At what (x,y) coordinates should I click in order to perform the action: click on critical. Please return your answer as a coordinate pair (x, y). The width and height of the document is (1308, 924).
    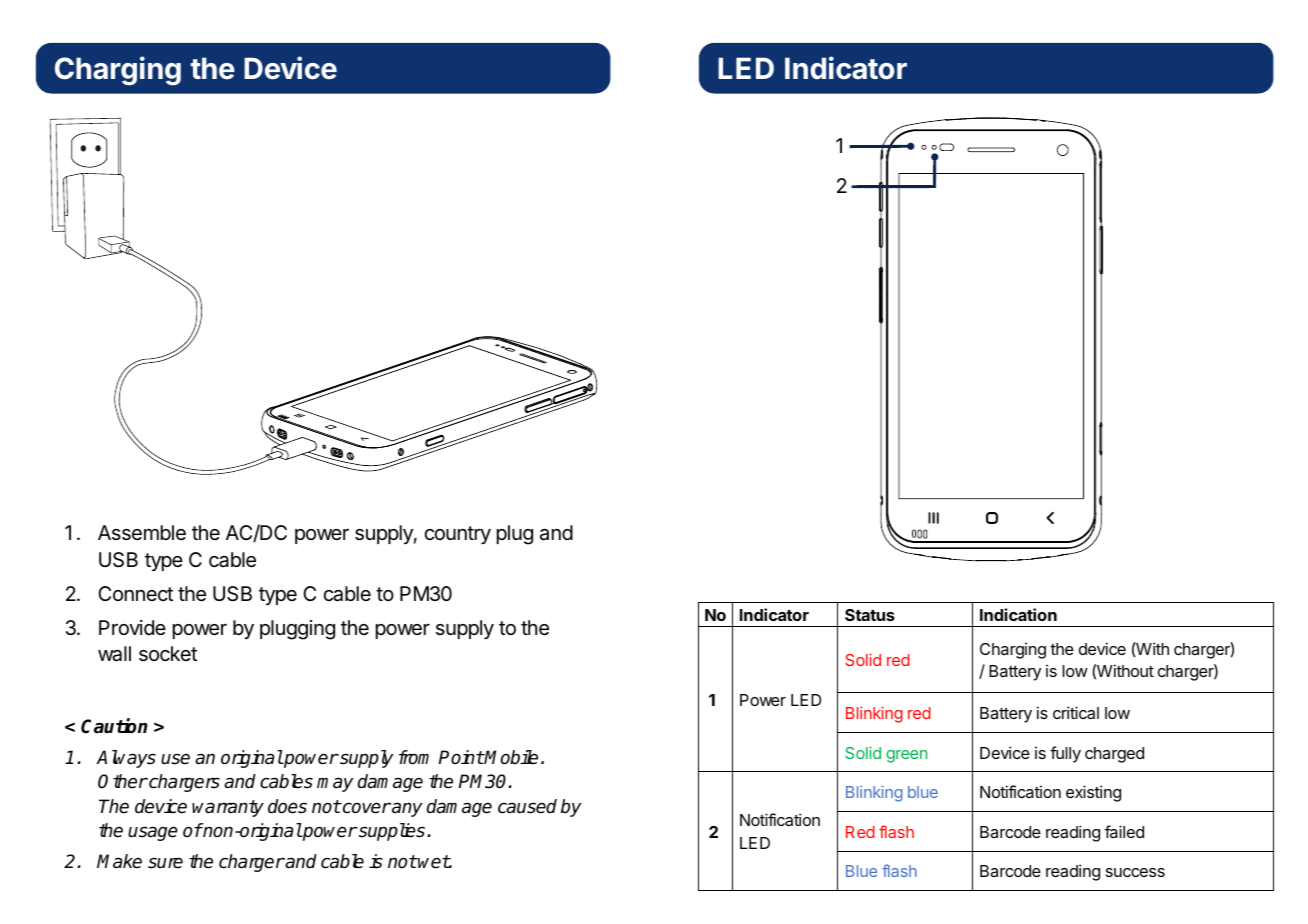
    Looking at the image, I should click on (1076, 712).
